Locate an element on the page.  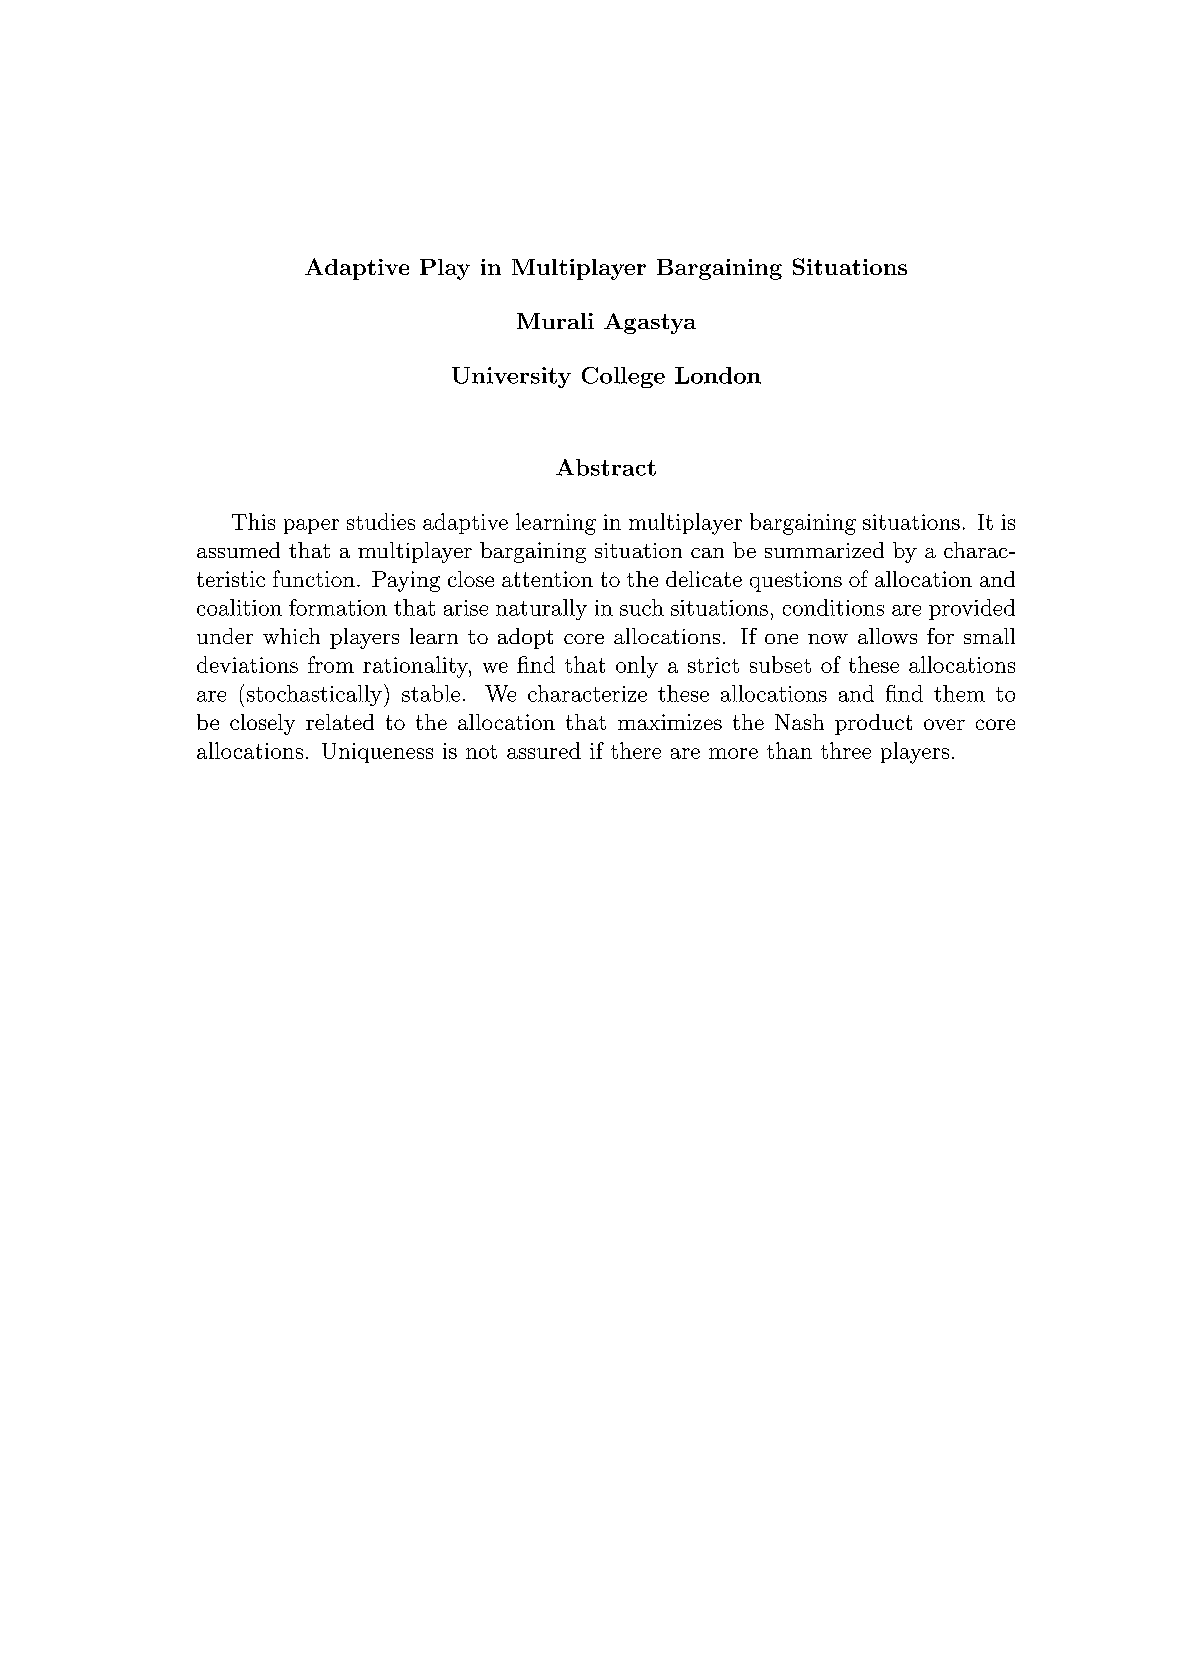
University is located at coordinates (511, 377).
